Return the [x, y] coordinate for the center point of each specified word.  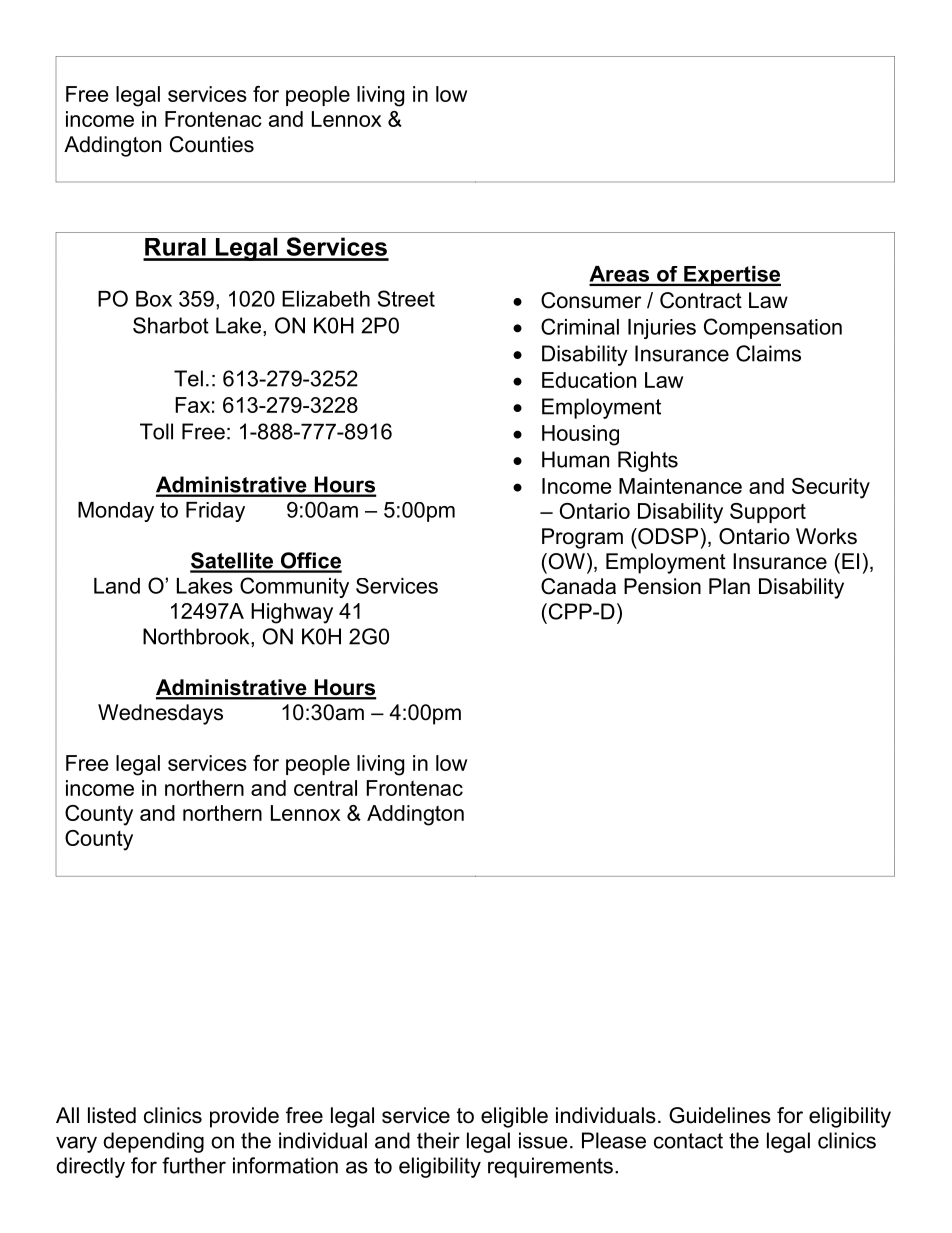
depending [153, 1142]
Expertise [731, 276]
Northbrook [197, 637]
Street [406, 298]
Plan [729, 586]
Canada [578, 586]
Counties [212, 144]
